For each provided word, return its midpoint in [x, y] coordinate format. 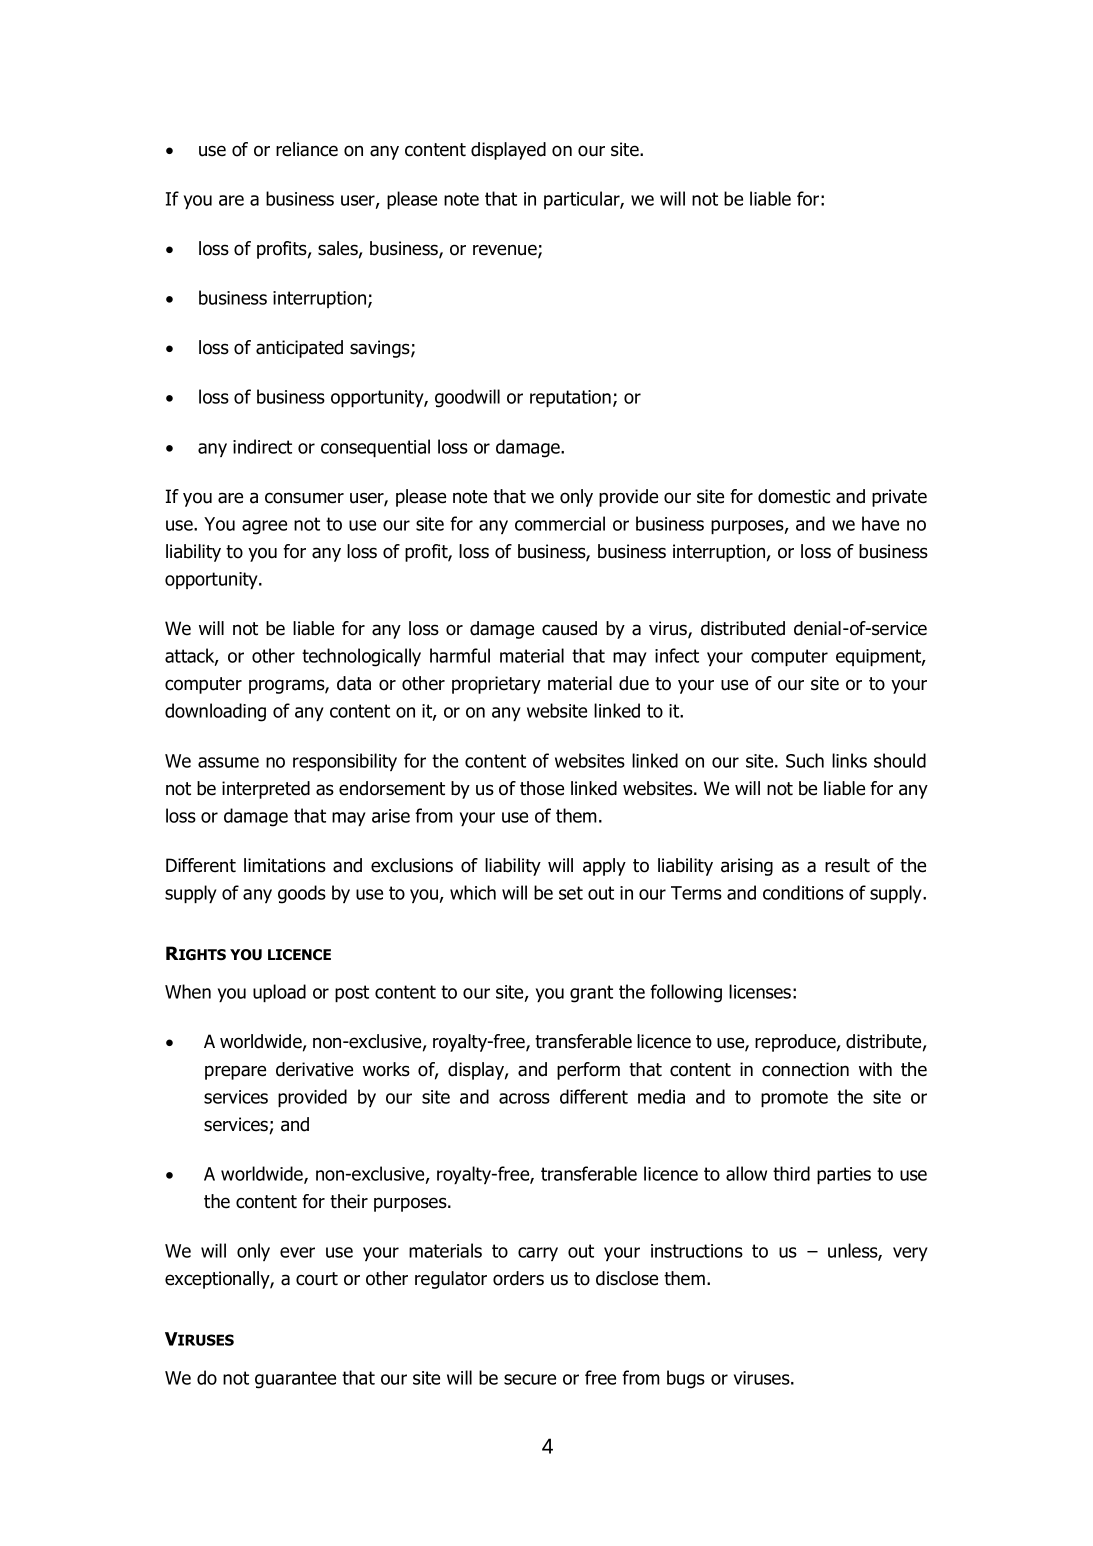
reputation [570, 398]
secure [530, 1379]
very [910, 1254]
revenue [506, 251]
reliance [307, 149]
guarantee [295, 1380]
